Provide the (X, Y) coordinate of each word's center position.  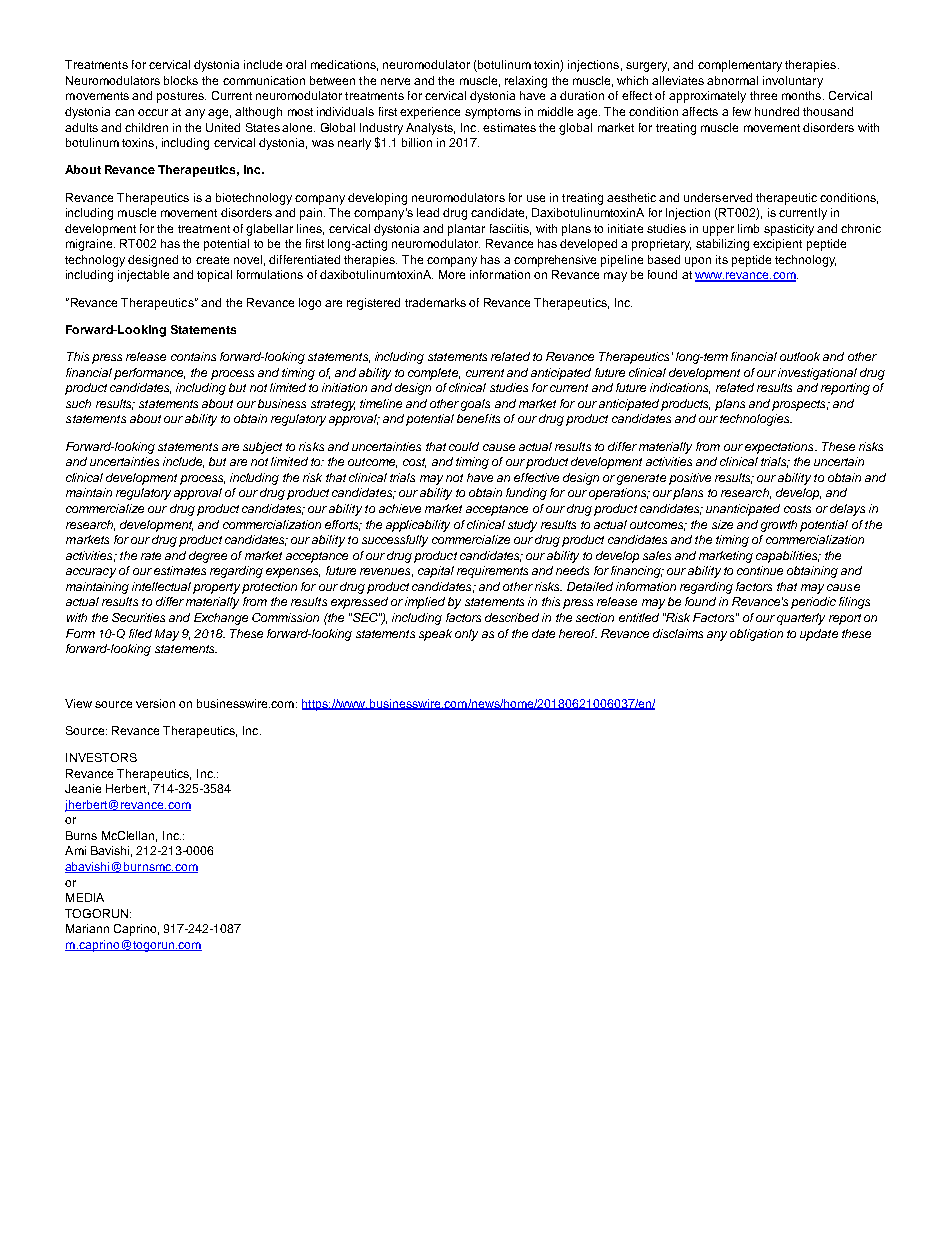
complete (434, 374)
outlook (800, 356)
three (763, 95)
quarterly (801, 619)
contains (193, 356)
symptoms (493, 113)
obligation (756, 635)
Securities (138, 617)
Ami (75, 850)
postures (181, 97)
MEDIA (85, 897)
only (466, 635)
